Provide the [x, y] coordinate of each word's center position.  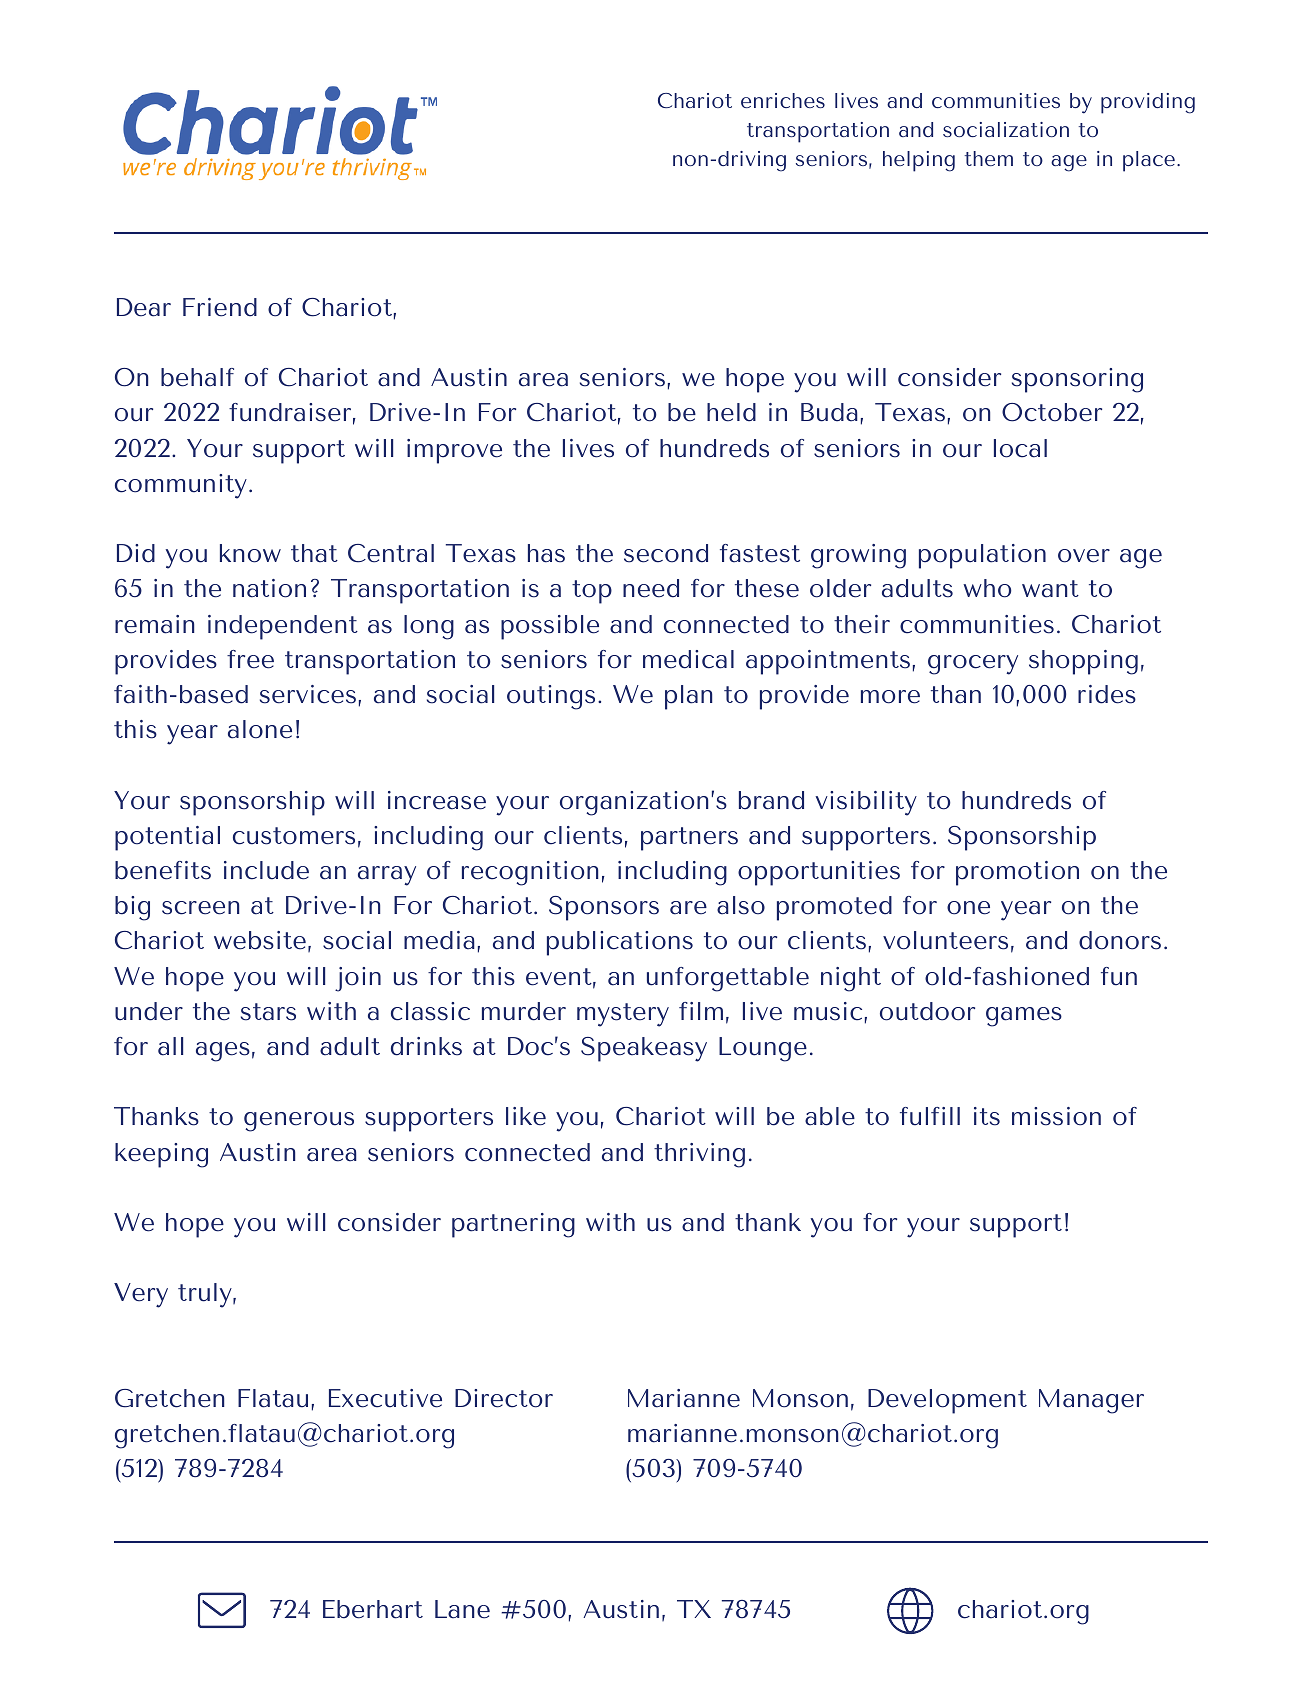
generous [299, 1122]
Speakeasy [644, 1049]
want [1050, 589]
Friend [220, 307]
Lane [462, 1609]
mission [1056, 1116]
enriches [783, 100]
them [989, 158]
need [651, 588]
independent [283, 627]
